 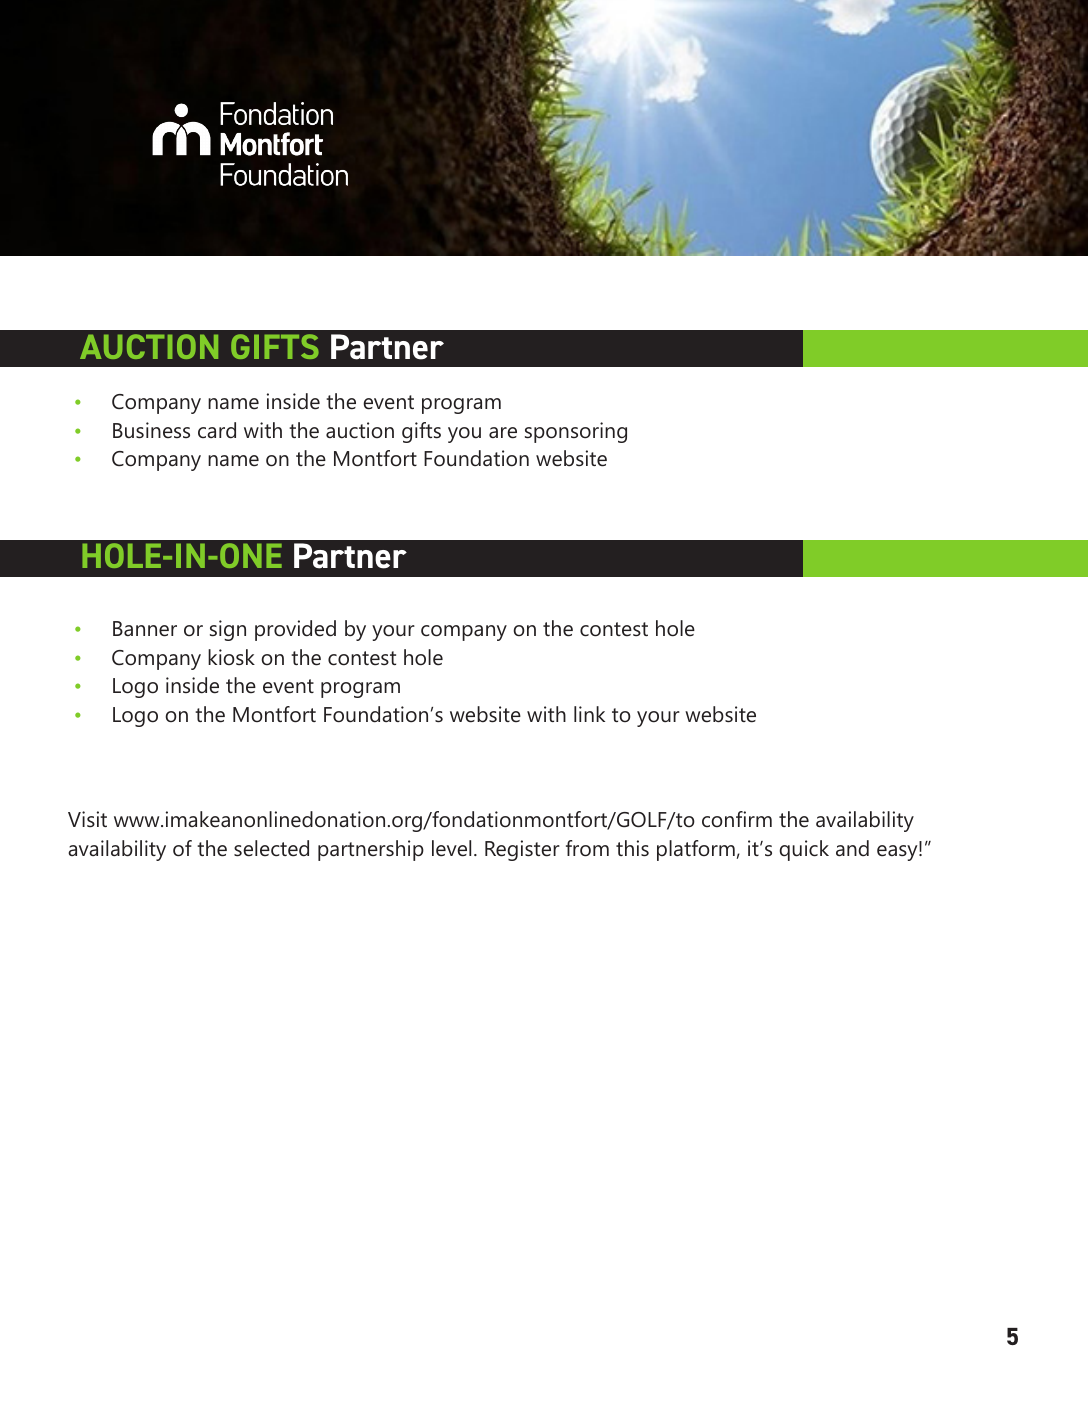 What do you see at coordinates (576, 432) in the image?
I see `sponsoring` at bounding box center [576, 432].
